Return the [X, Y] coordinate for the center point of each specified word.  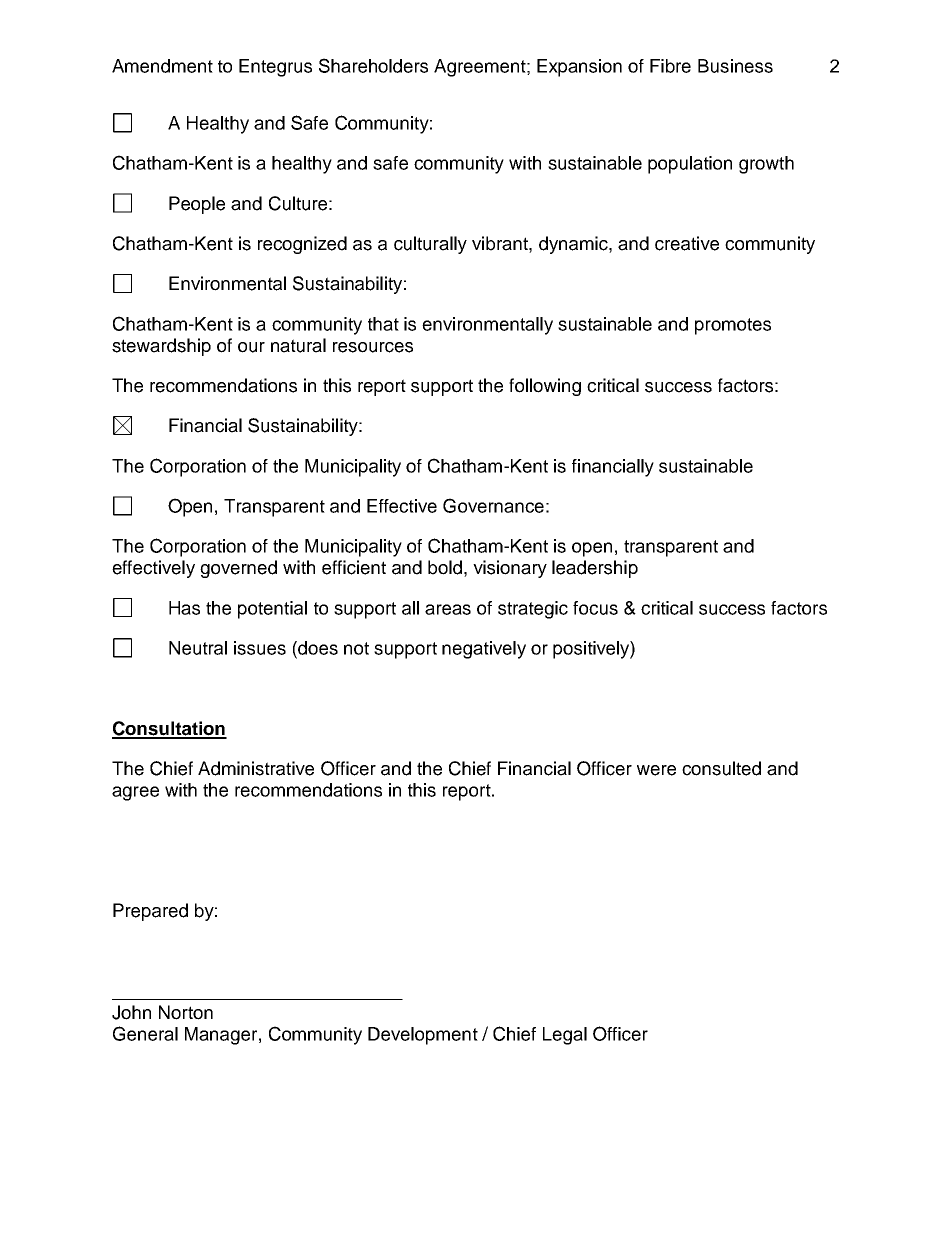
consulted [721, 768]
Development [423, 1036]
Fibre [670, 66]
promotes [733, 326]
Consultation [169, 729]
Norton [186, 1012]
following [545, 387]
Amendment [162, 66]
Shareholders [373, 65]
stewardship [161, 347]
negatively [484, 650]
